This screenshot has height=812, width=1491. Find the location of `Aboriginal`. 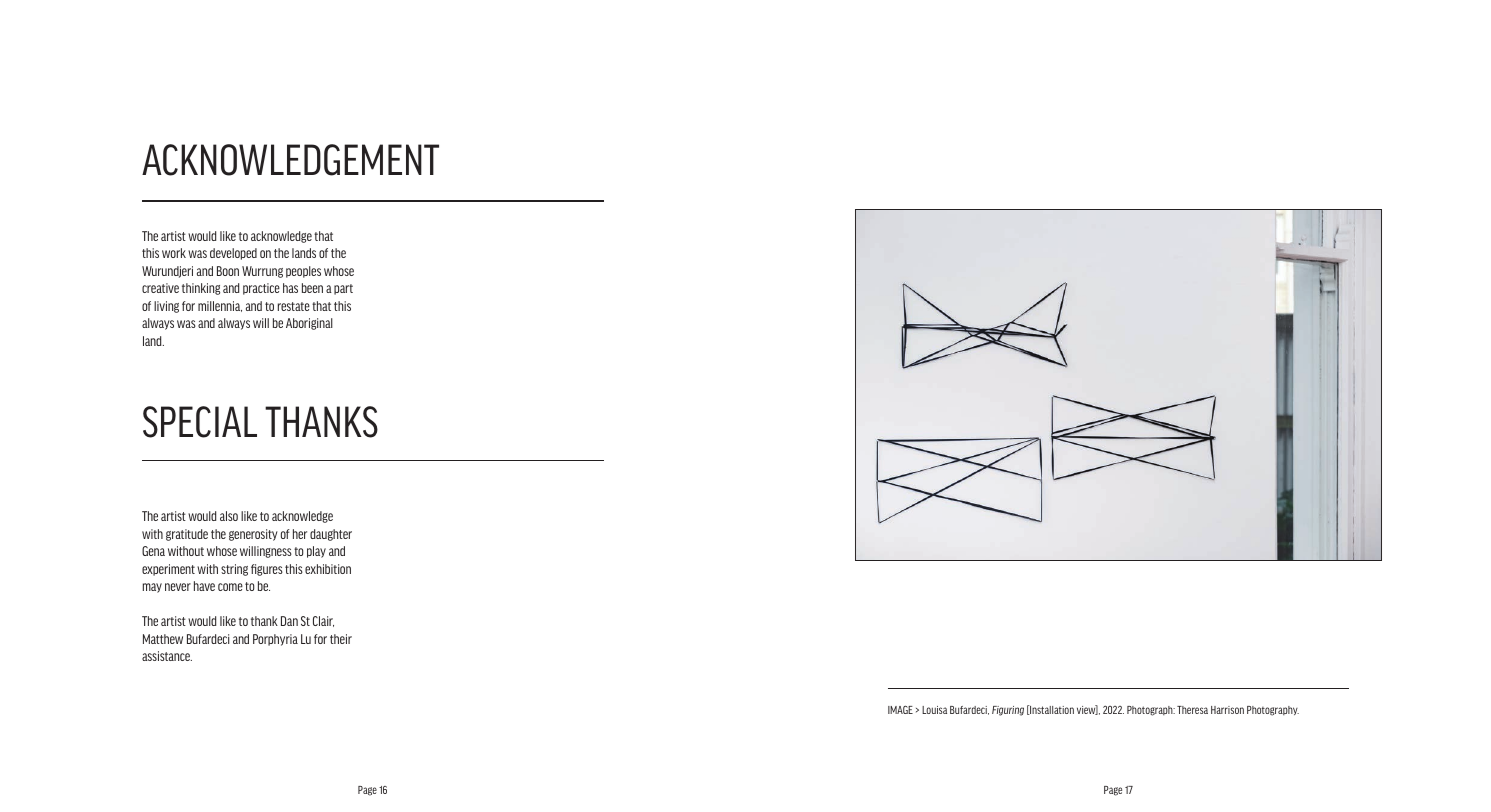

Aboriginal is located at coordinates (309, 324).
